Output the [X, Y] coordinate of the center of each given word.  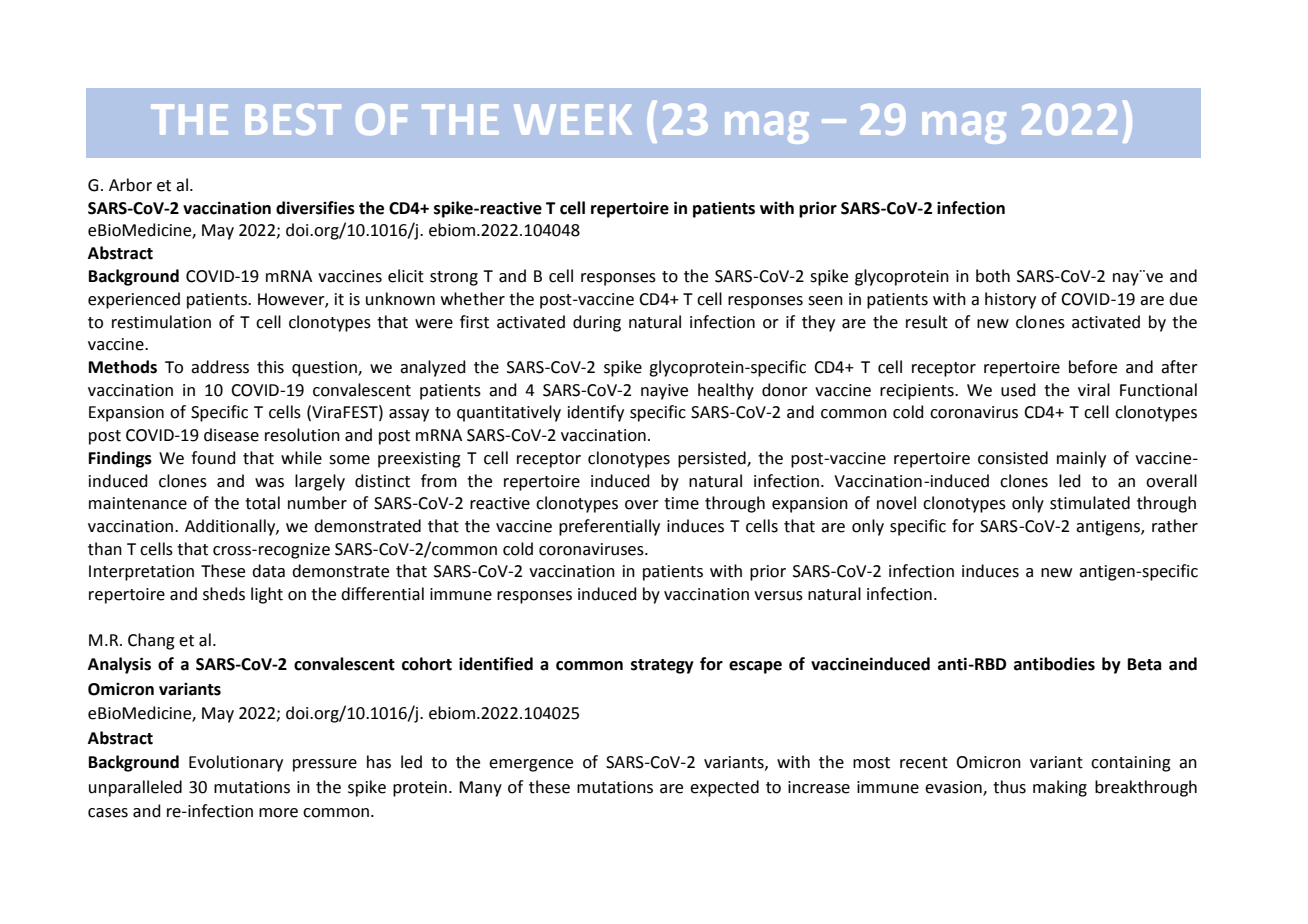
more [278, 813]
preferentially [609, 527]
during [597, 323]
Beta [1144, 664]
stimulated [1090, 503]
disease [231, 435]
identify [596, 413]
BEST [293, 119]
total [262, 503]
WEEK [573, 119]
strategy [662, 666]
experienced [134, 300]
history [1010, 300]
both [993, 276]
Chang [151, 641]
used [1018, 390]
